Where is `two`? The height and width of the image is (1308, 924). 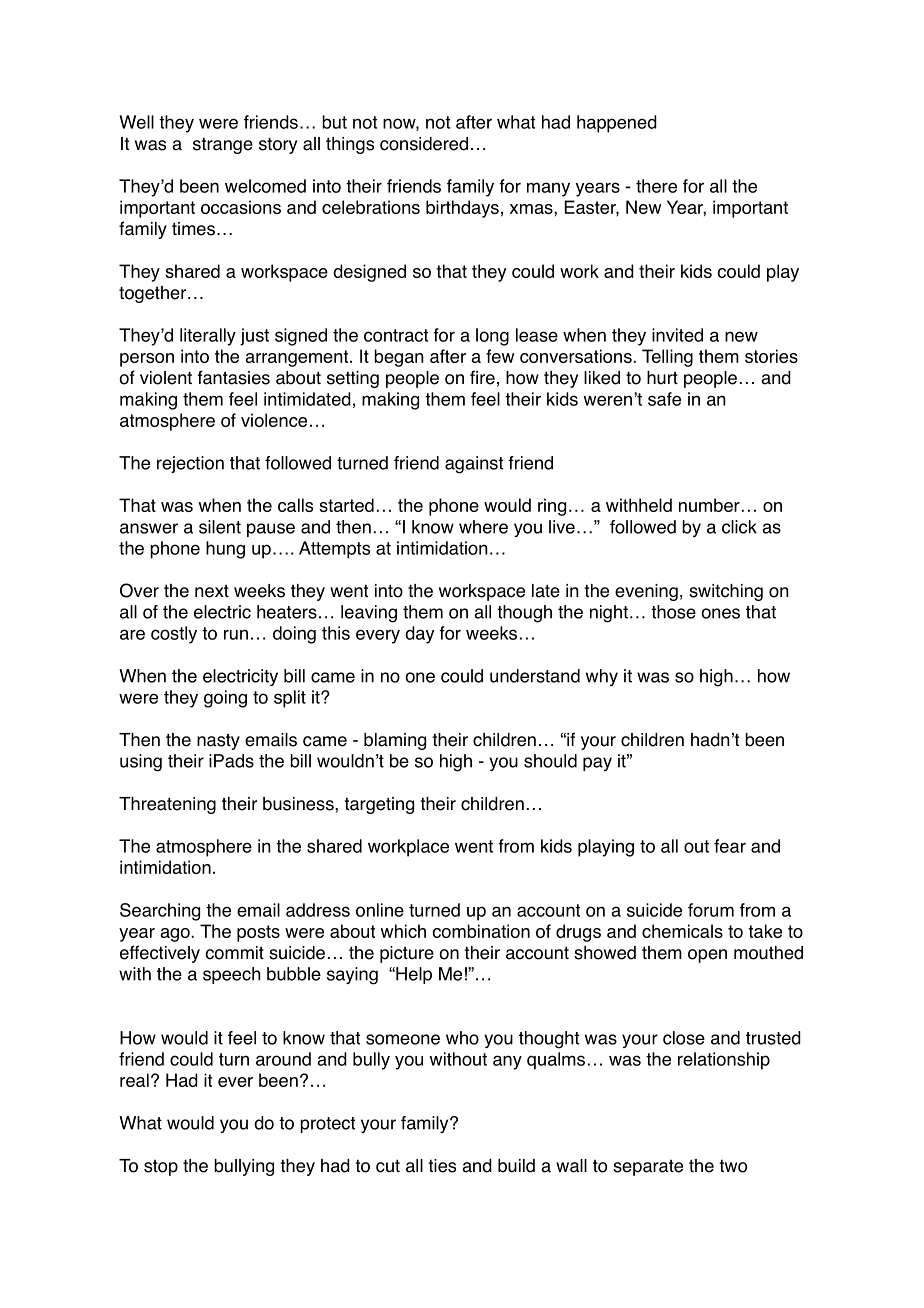 two is located at coordinates (733, 1166).
